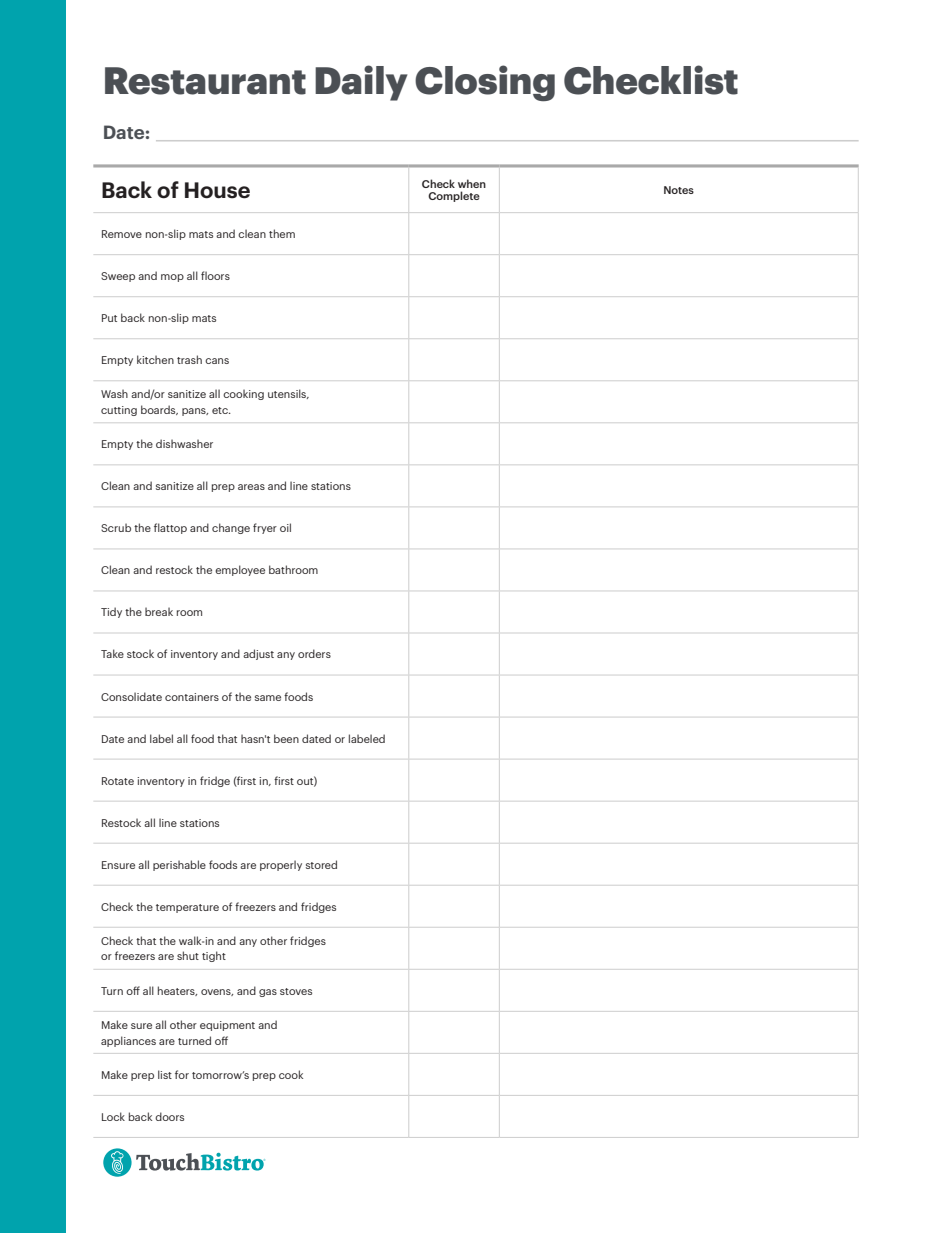 This image has height=1233, width=952. Describe the element at coordinates (314, 653) in the image. I see `orders` at that location.
